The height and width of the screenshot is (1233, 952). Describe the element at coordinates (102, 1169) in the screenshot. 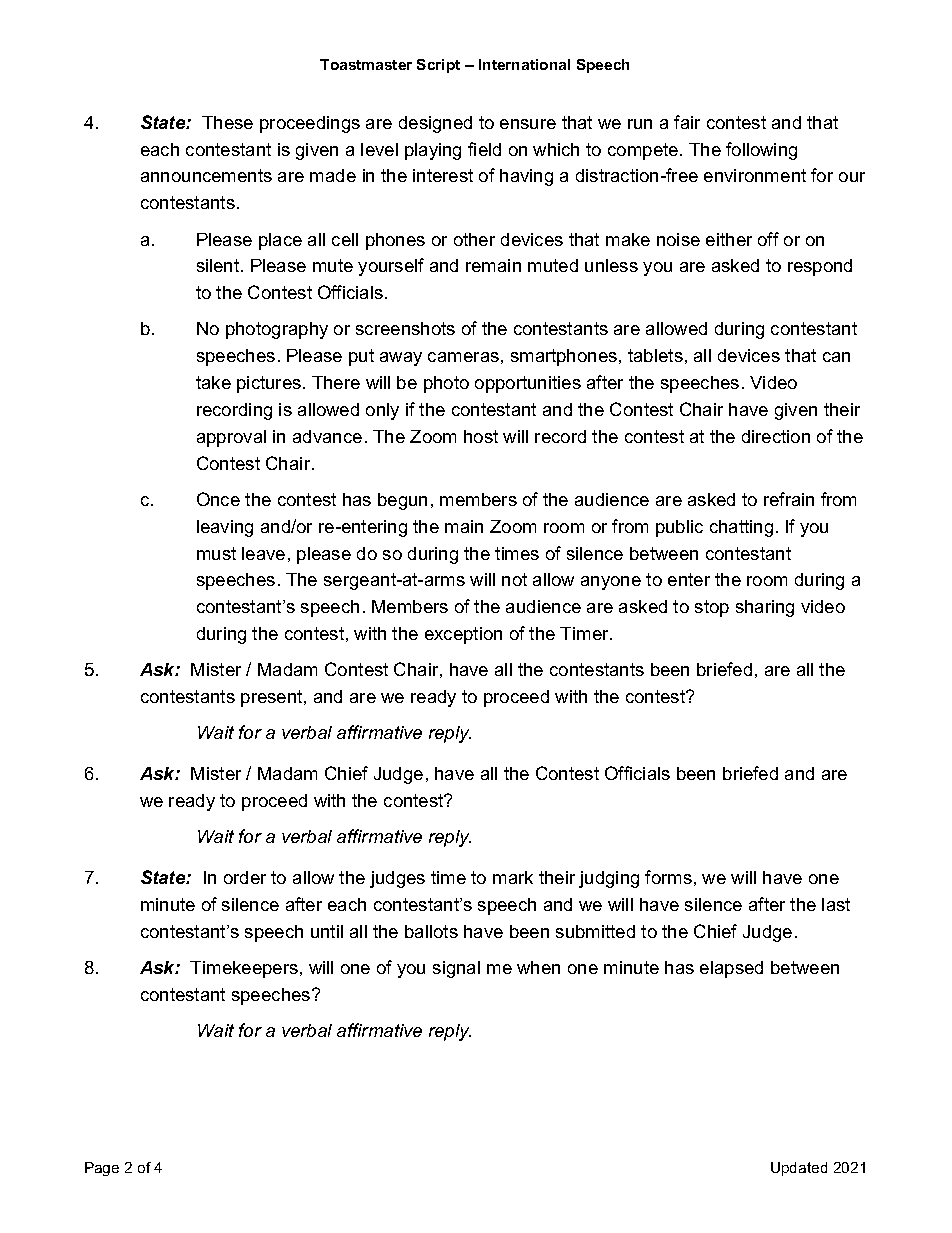

I see `Page` at that location.
